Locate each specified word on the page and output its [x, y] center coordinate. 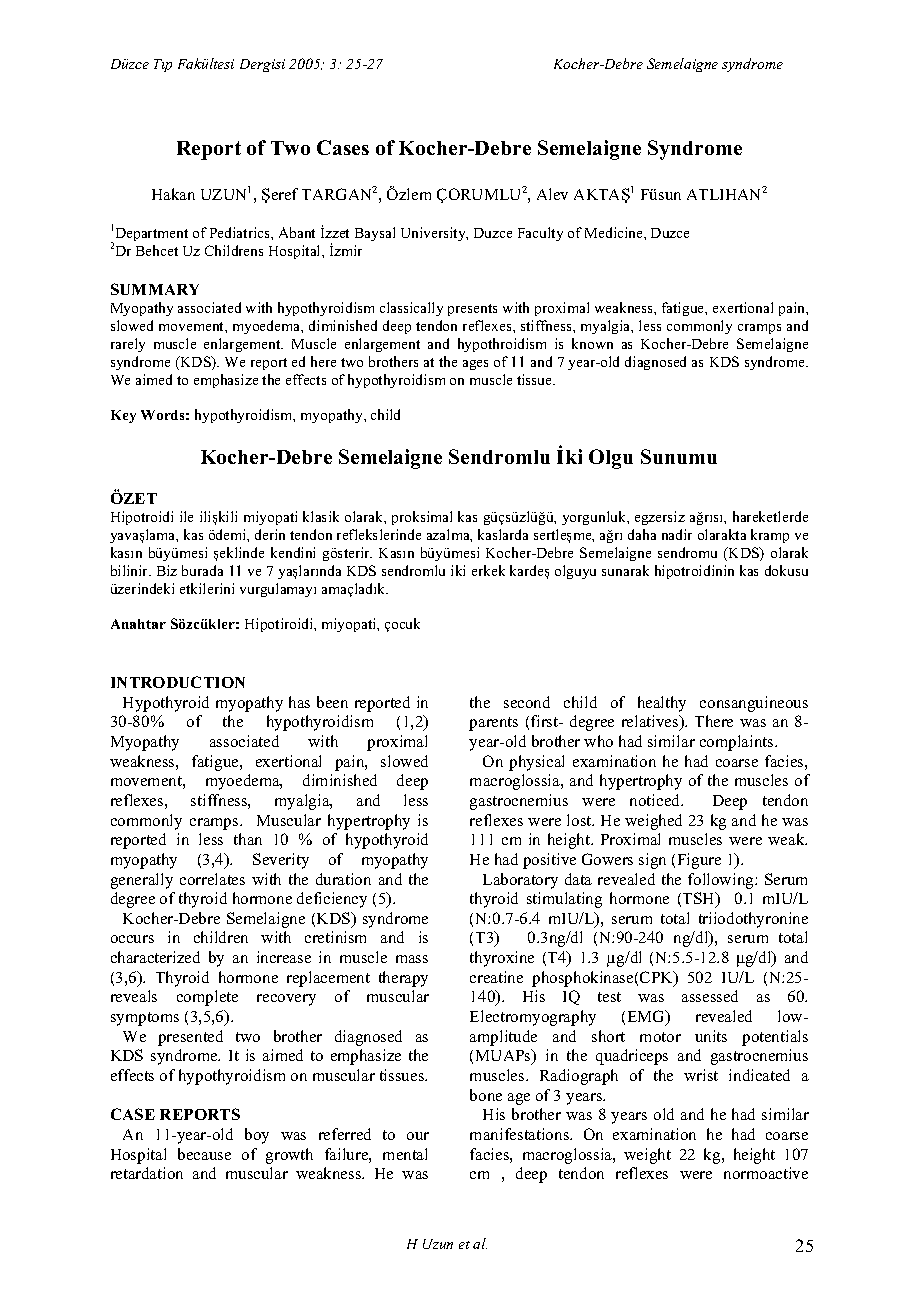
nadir [677, 534]
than [248, 839]
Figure [699, 861]
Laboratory [520, 881]
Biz [167, 570]
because [204, 1154]
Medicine [615, 232]
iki [458, 570]
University [434, 234]
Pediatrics [241, 232]
